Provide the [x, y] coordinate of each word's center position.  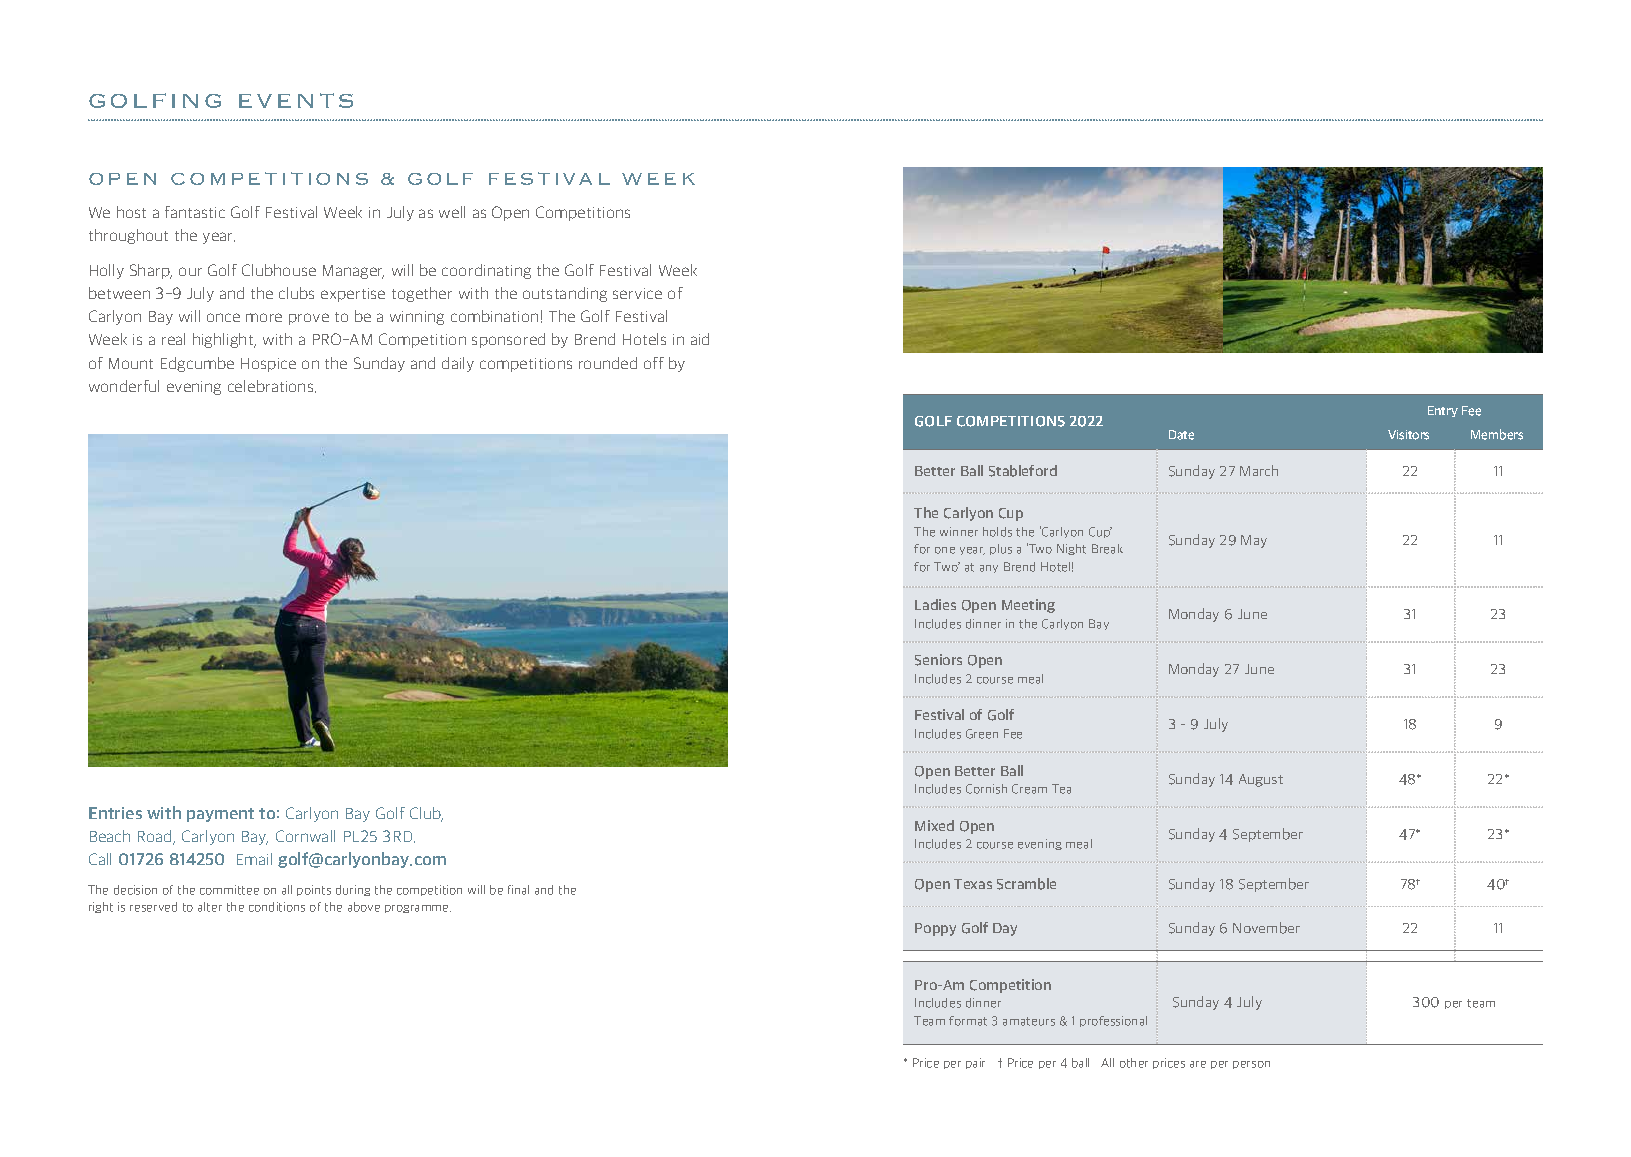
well [452, 212]
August [1261, 780]
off [654, 363]
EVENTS [296, 100]
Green [982, 734]
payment [220, 815]
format [968, 1021]
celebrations [272, 386]
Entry [1443, 411]
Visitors [1408, 435]
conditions [277, 907]
